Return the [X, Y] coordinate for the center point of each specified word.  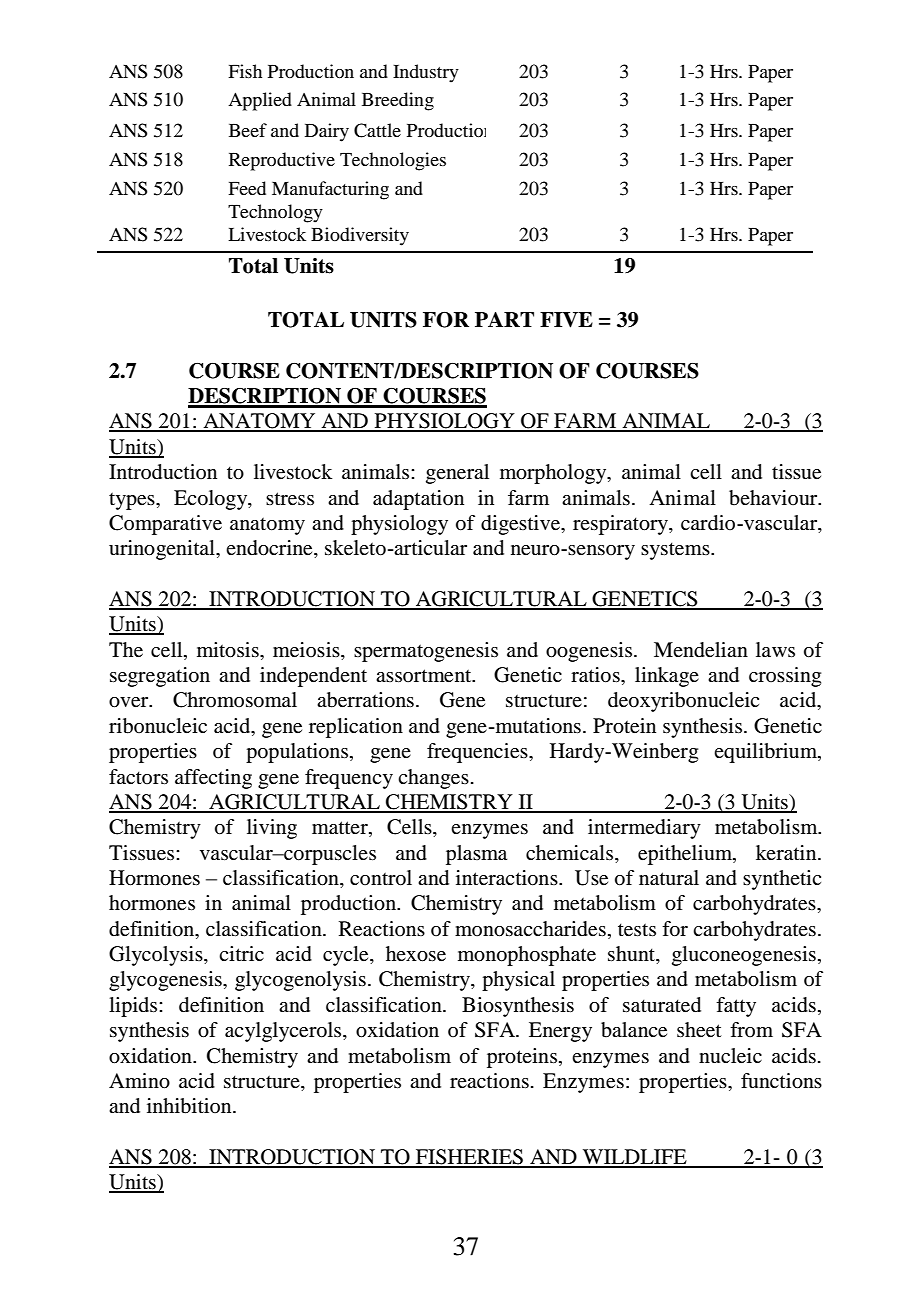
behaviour [774, 498]
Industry [426, 73]
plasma [476, 855]
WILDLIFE [635, 1158]
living [272, 829]
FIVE [566, 320]
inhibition [190, 1106]
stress [290, 499]
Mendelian [701, 650]
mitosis [229, 650]
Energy [560, 1032]
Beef [248, 130]
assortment [425, 676]
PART [504, 319]
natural [669, 878]
